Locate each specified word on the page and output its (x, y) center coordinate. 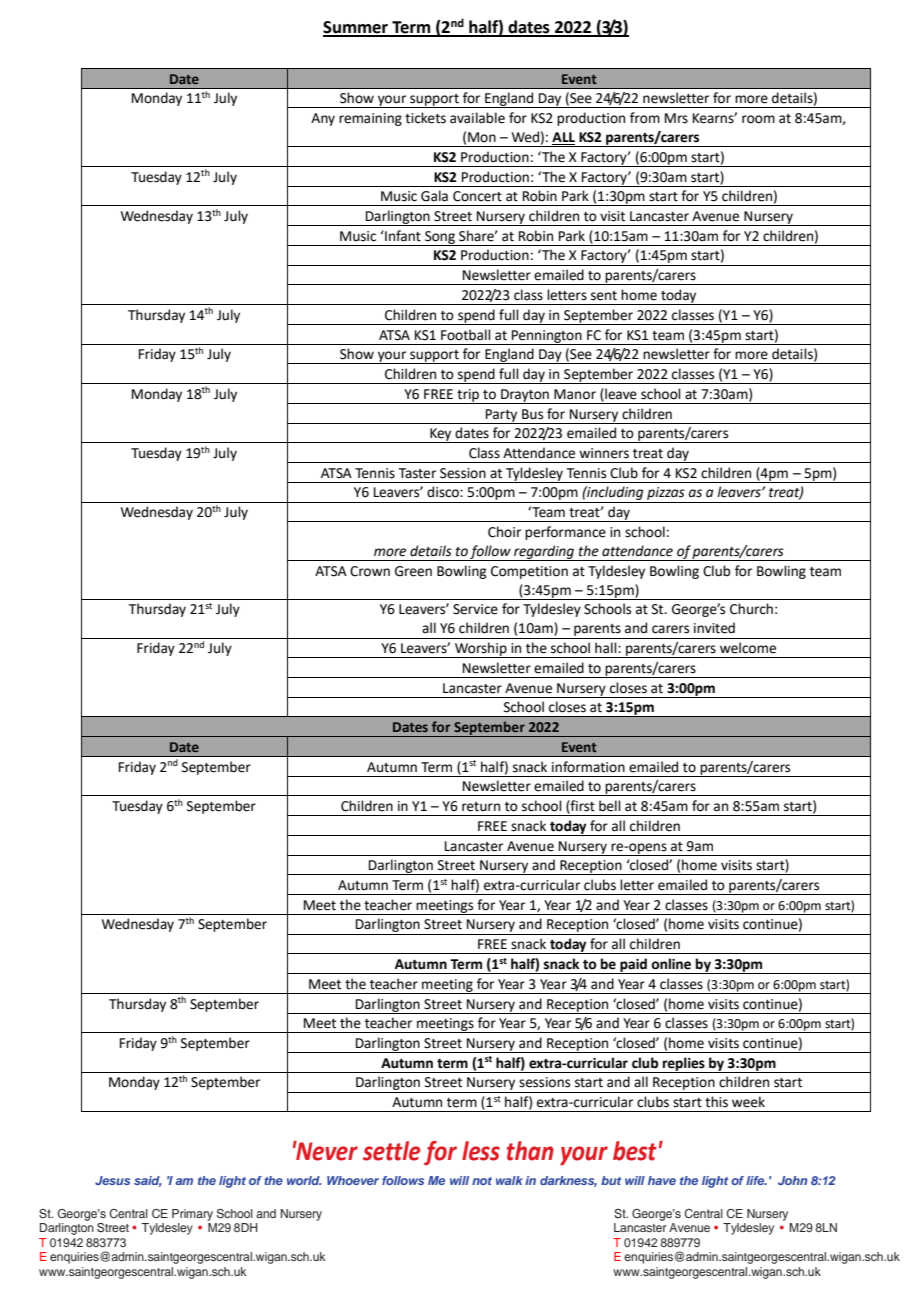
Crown (370, 571)
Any (323, 119)
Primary (192, 1215)
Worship (481, 650)
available (477, 118)
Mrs (676, 118)
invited (714, 628)
